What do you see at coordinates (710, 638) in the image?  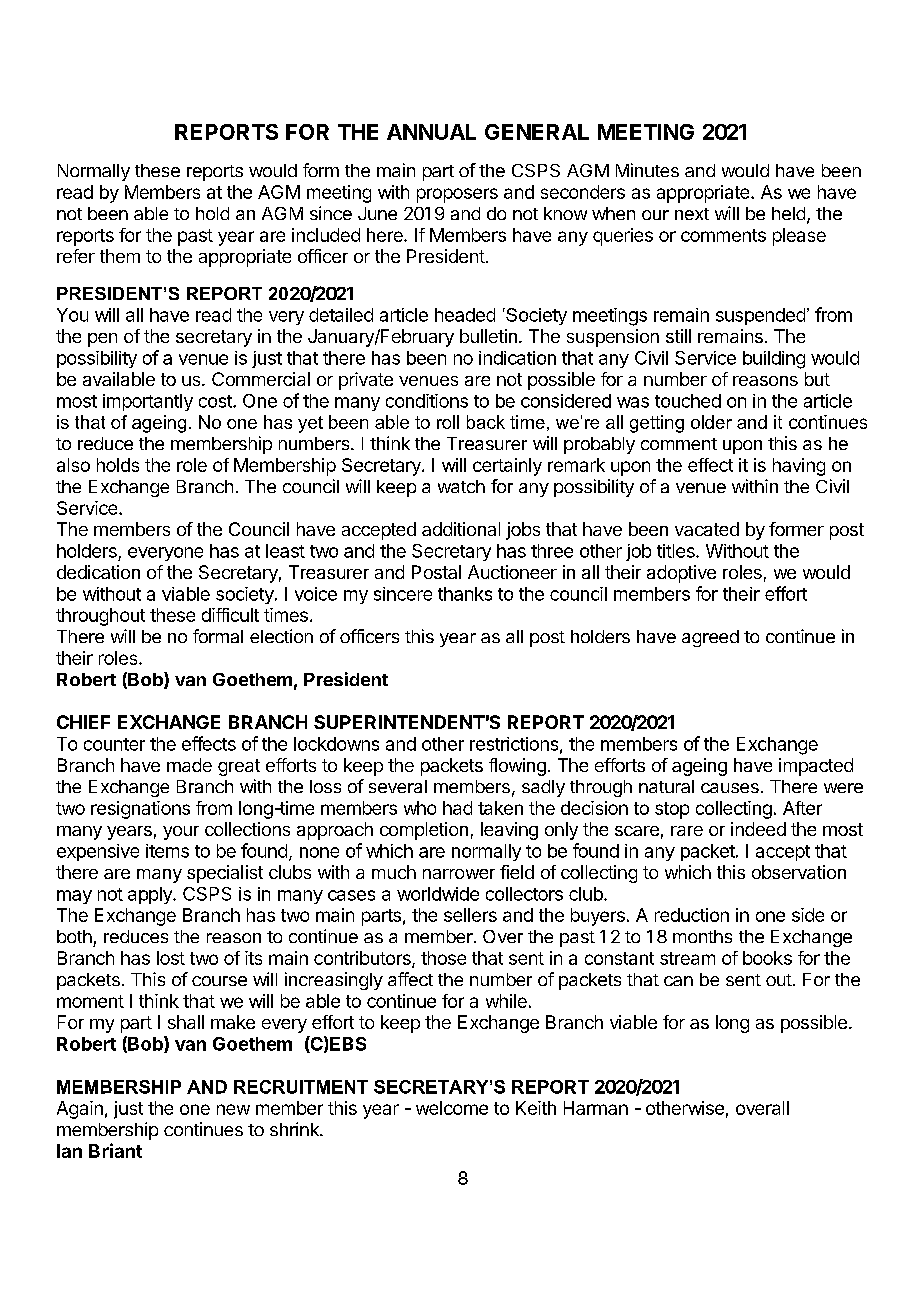 I see `agreed` at bounding box center [710, 638].
